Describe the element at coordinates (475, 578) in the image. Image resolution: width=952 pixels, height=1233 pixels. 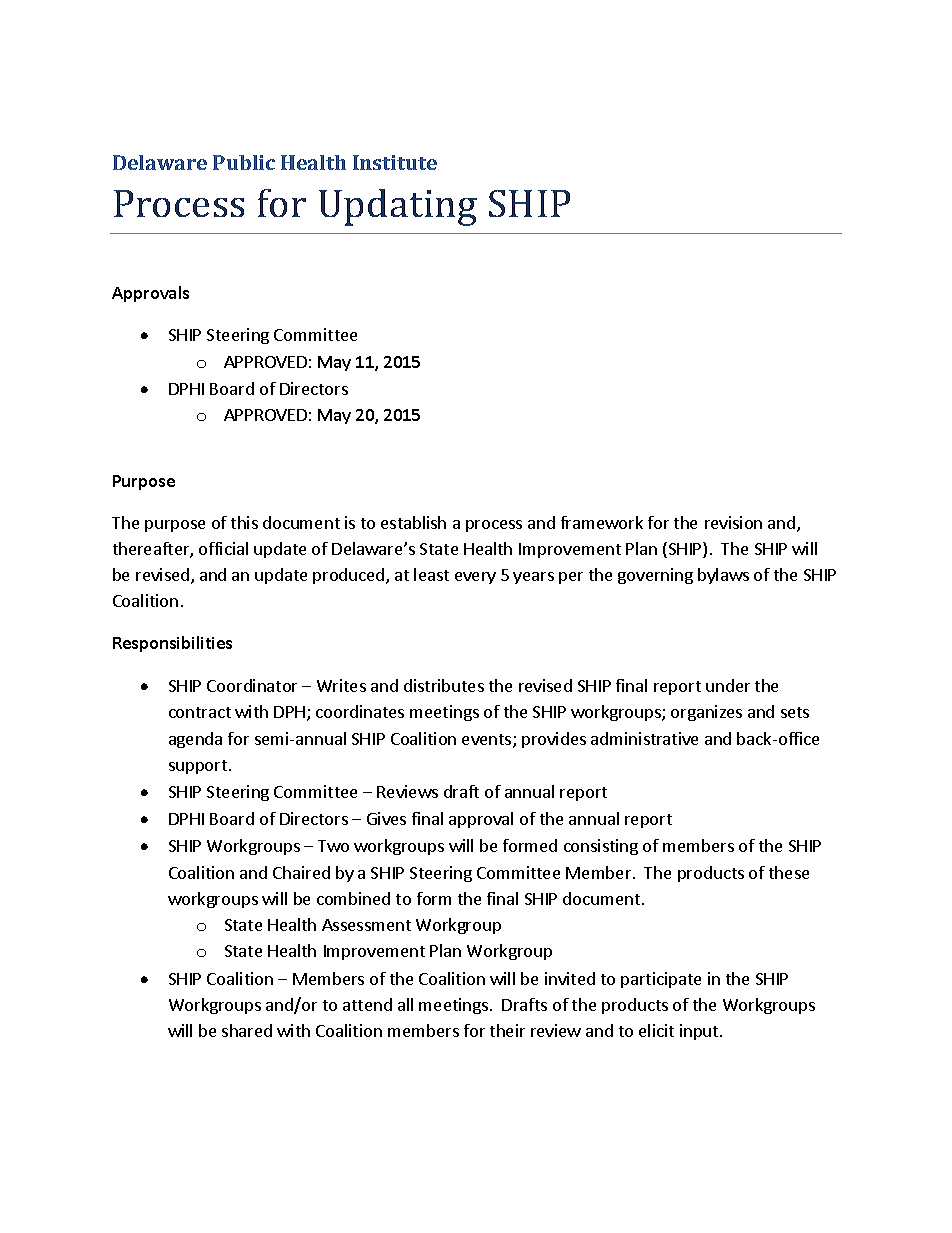
I see `every` at that location.
